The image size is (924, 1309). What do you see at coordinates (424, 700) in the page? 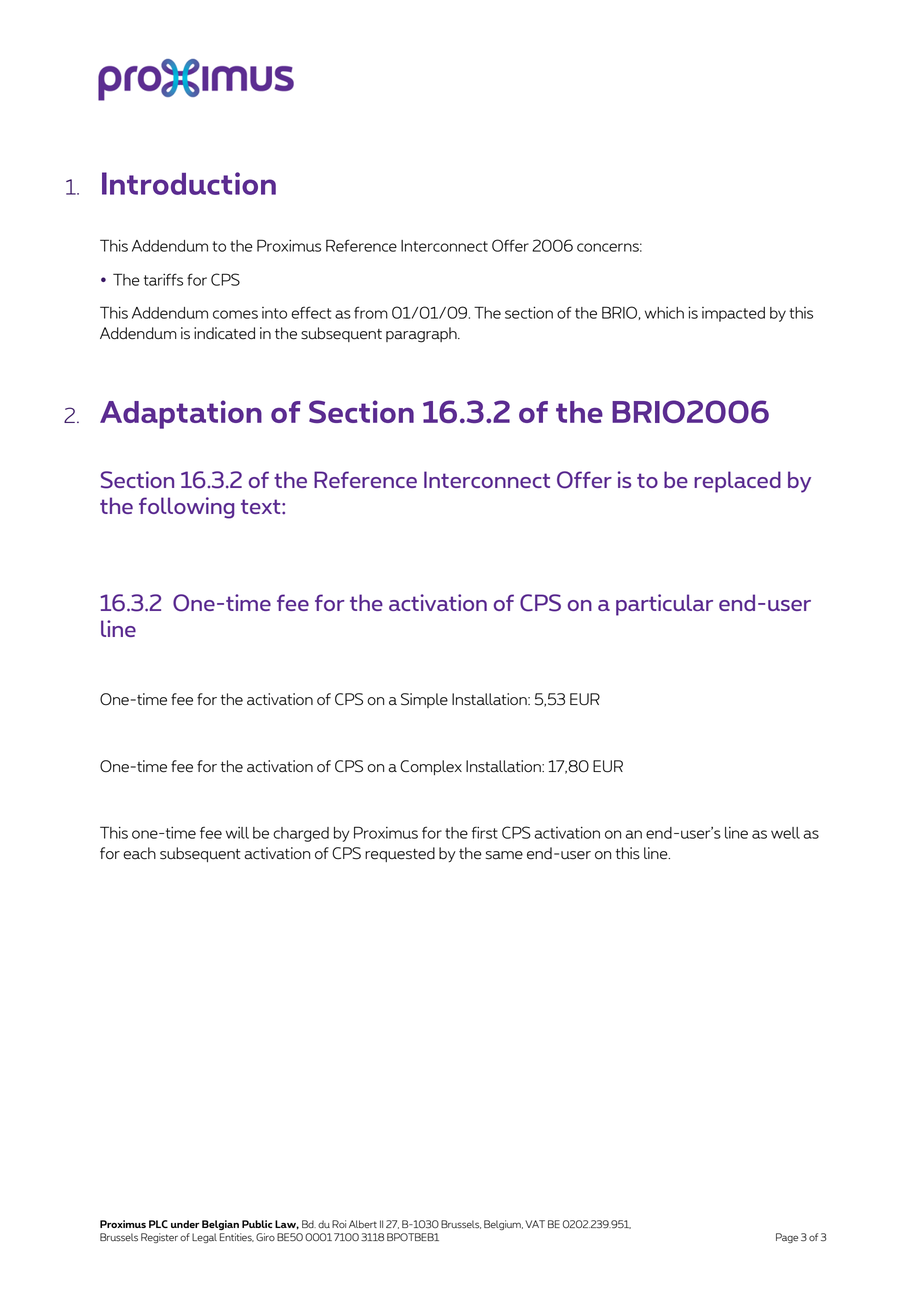
I see `Simple` at bounding box center [424, 700].
